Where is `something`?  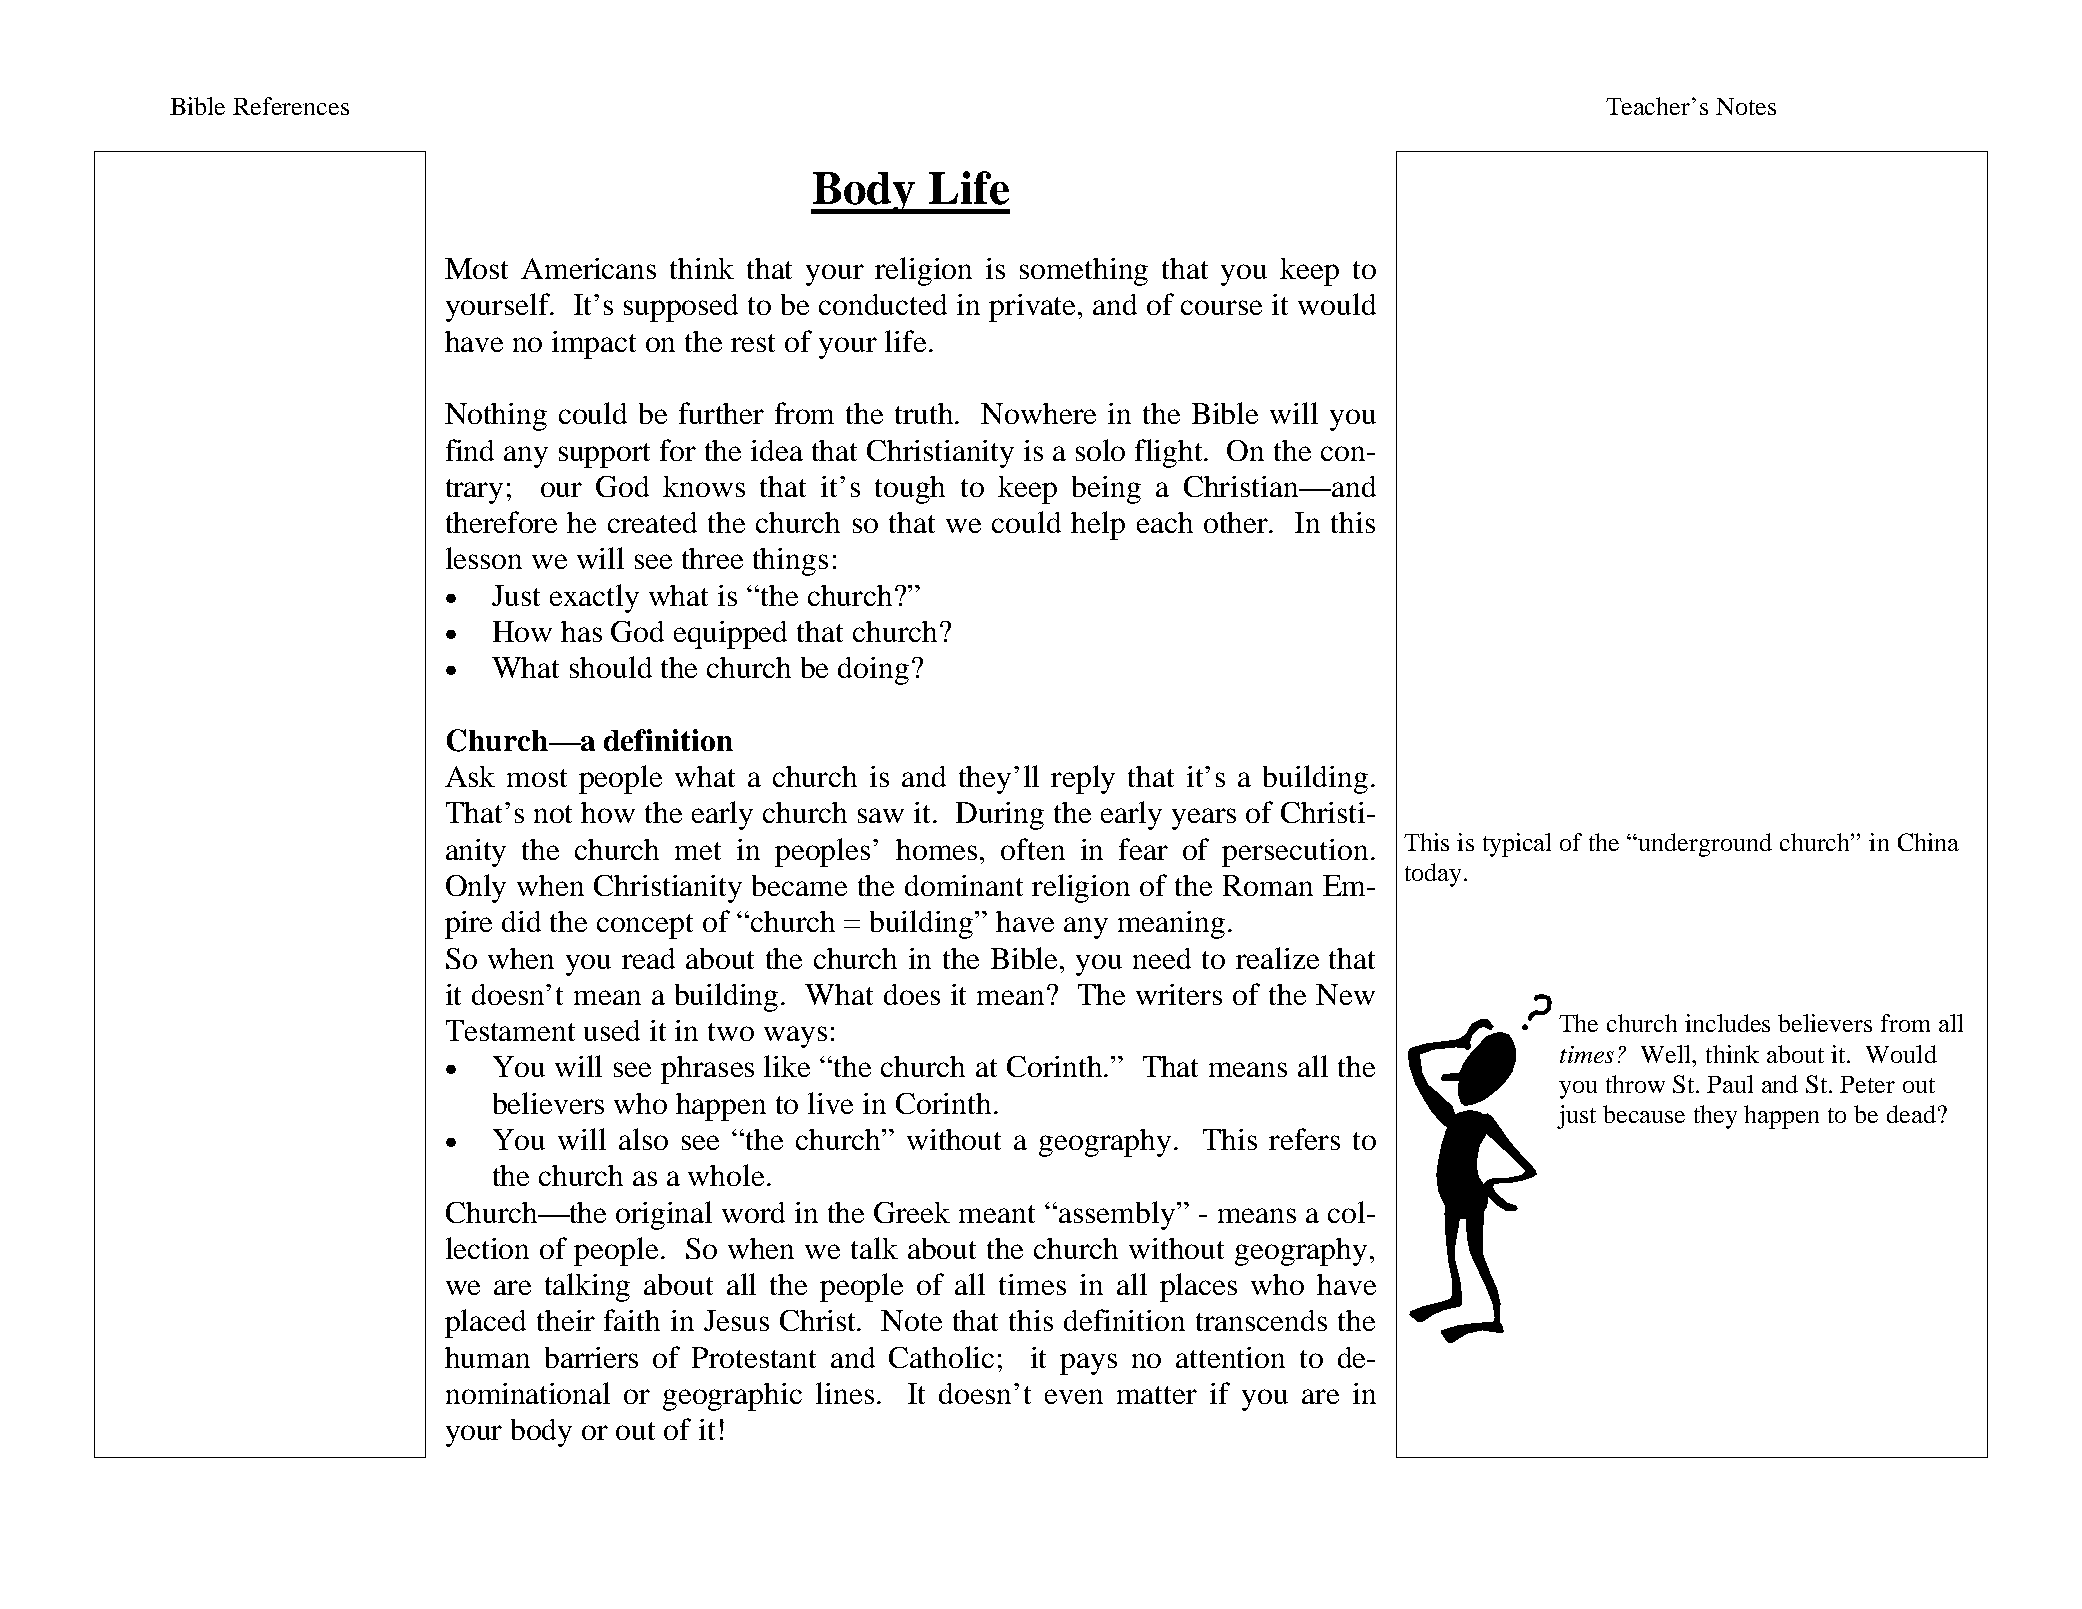 something is located at coordinates (1084, 272).
